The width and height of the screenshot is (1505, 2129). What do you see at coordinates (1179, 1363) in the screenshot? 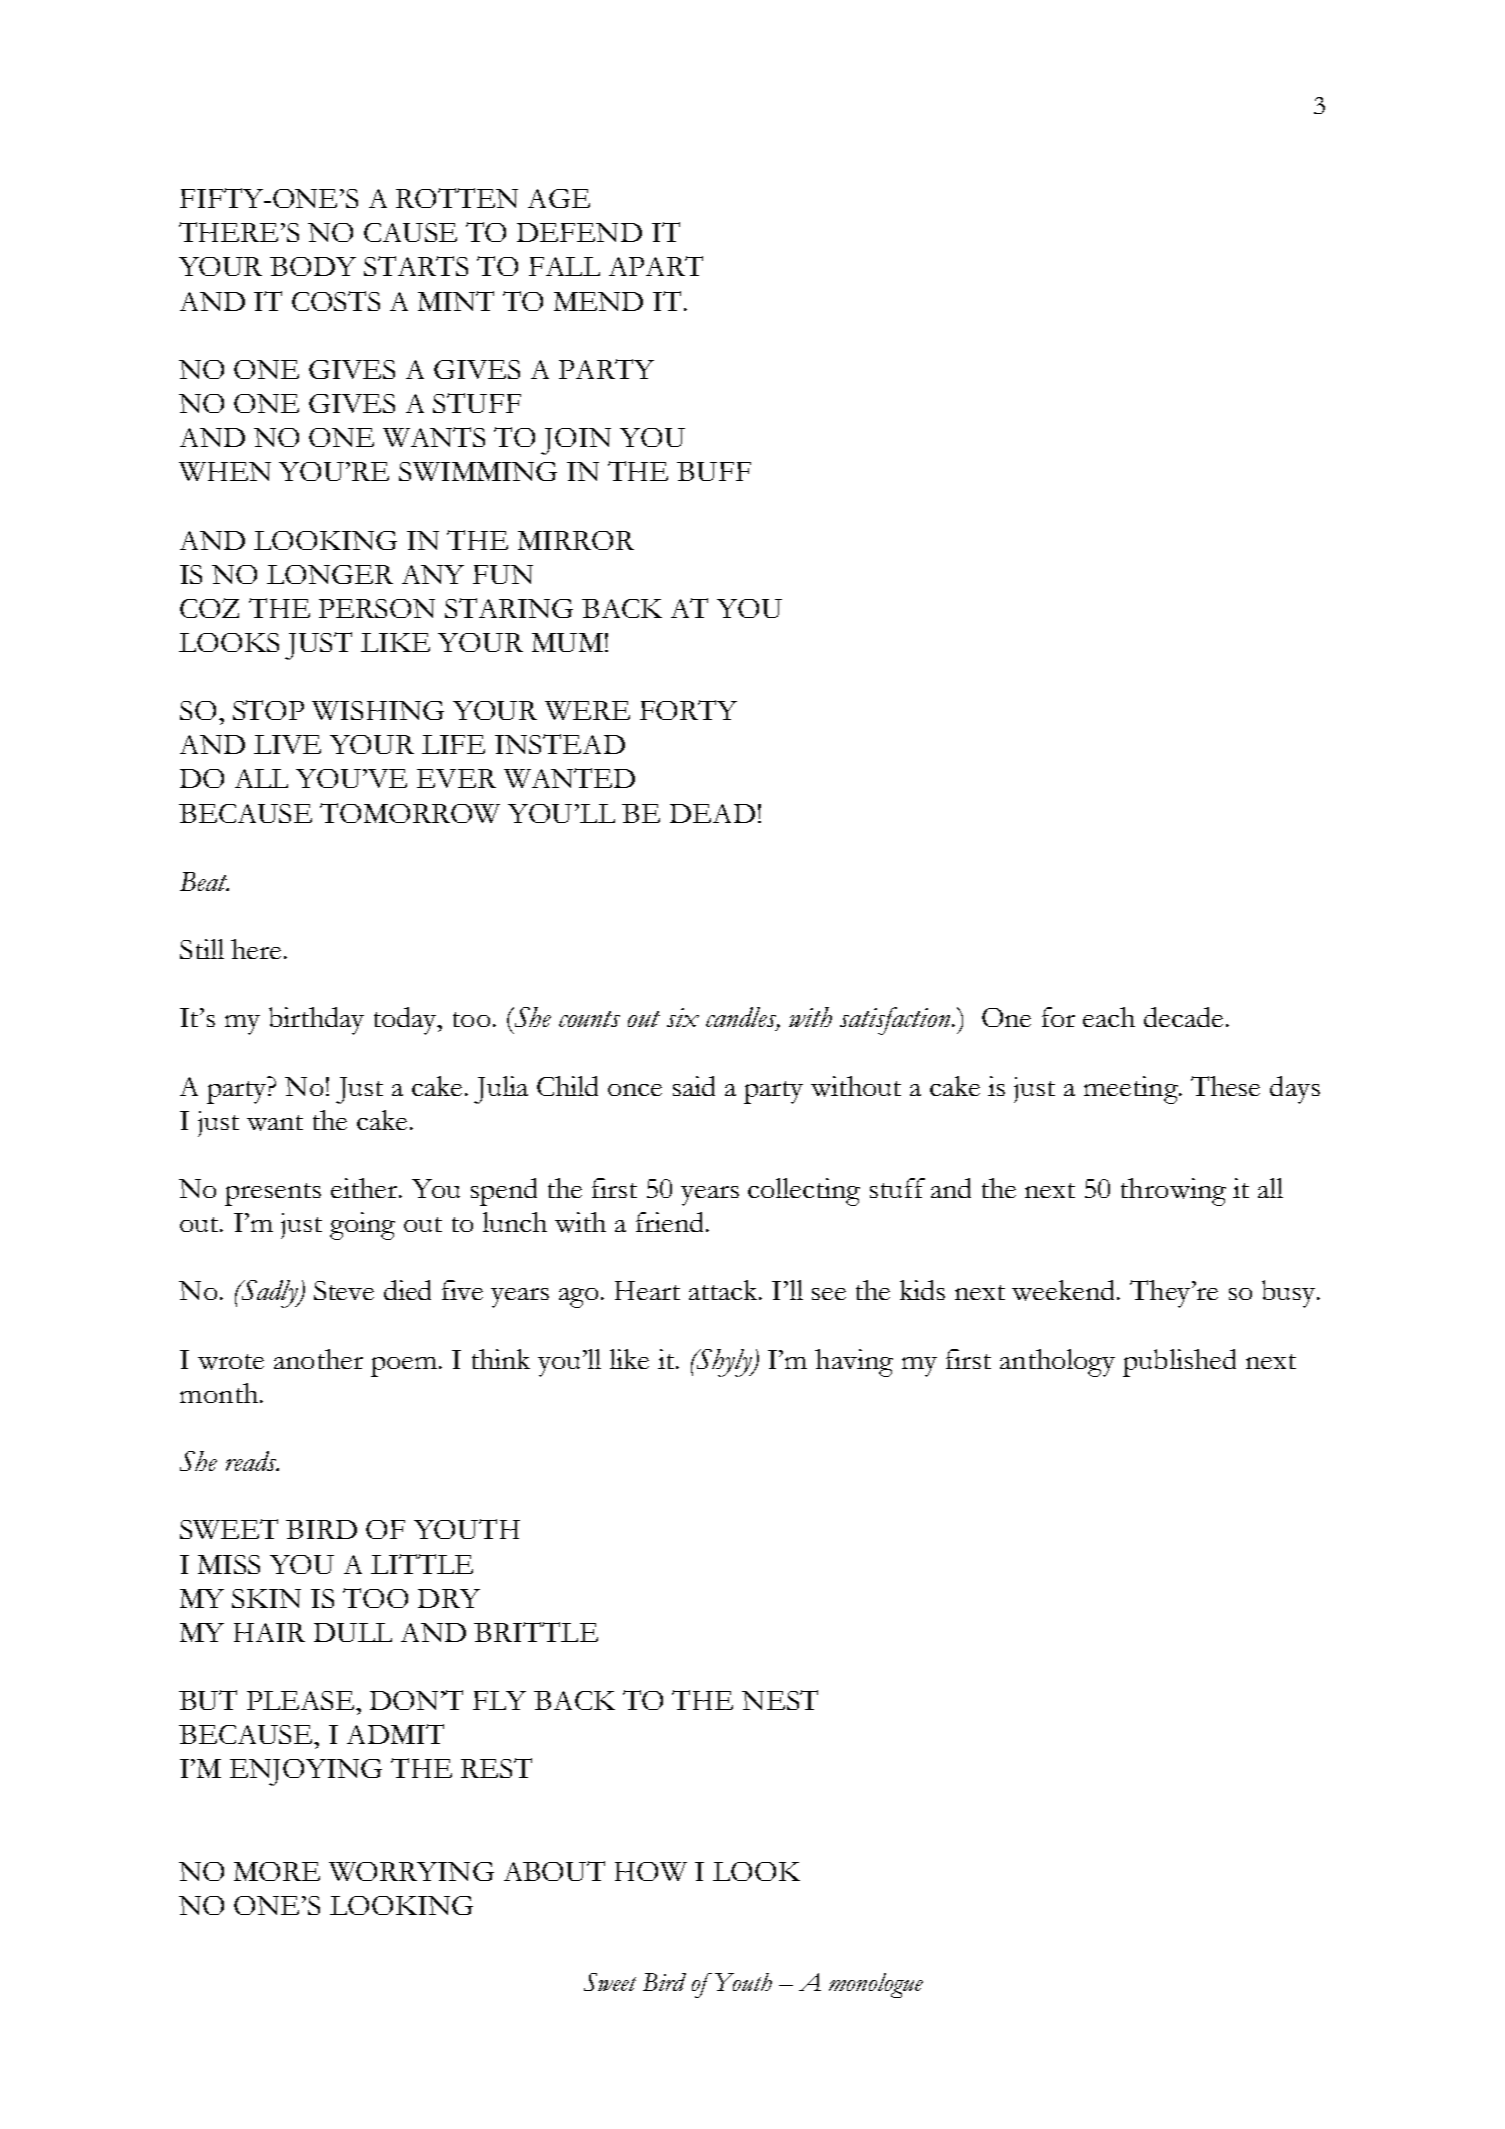
I see `published` at bounding box center [1179, 1363].
